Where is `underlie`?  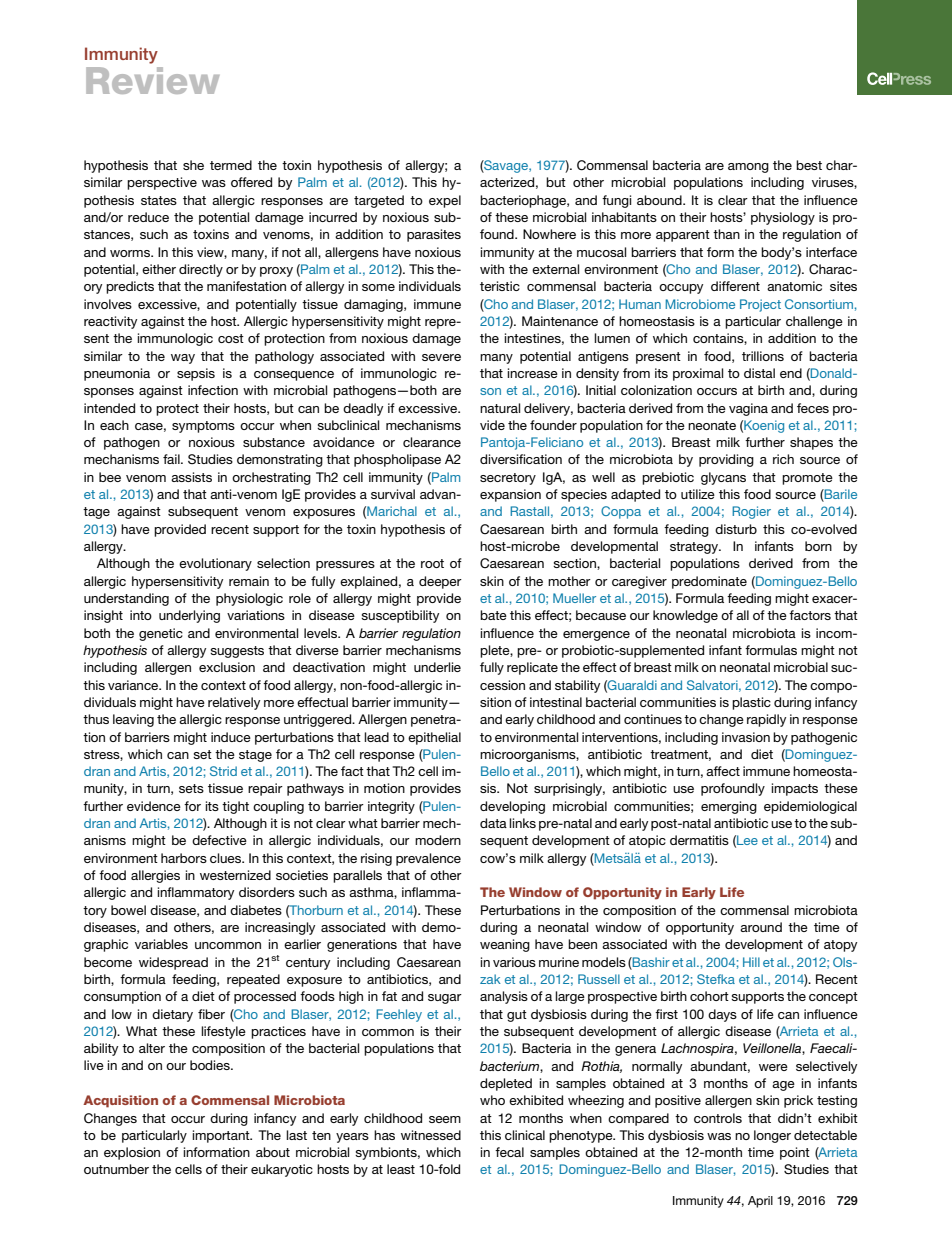
underlie is located at coordinates (437, 667).
